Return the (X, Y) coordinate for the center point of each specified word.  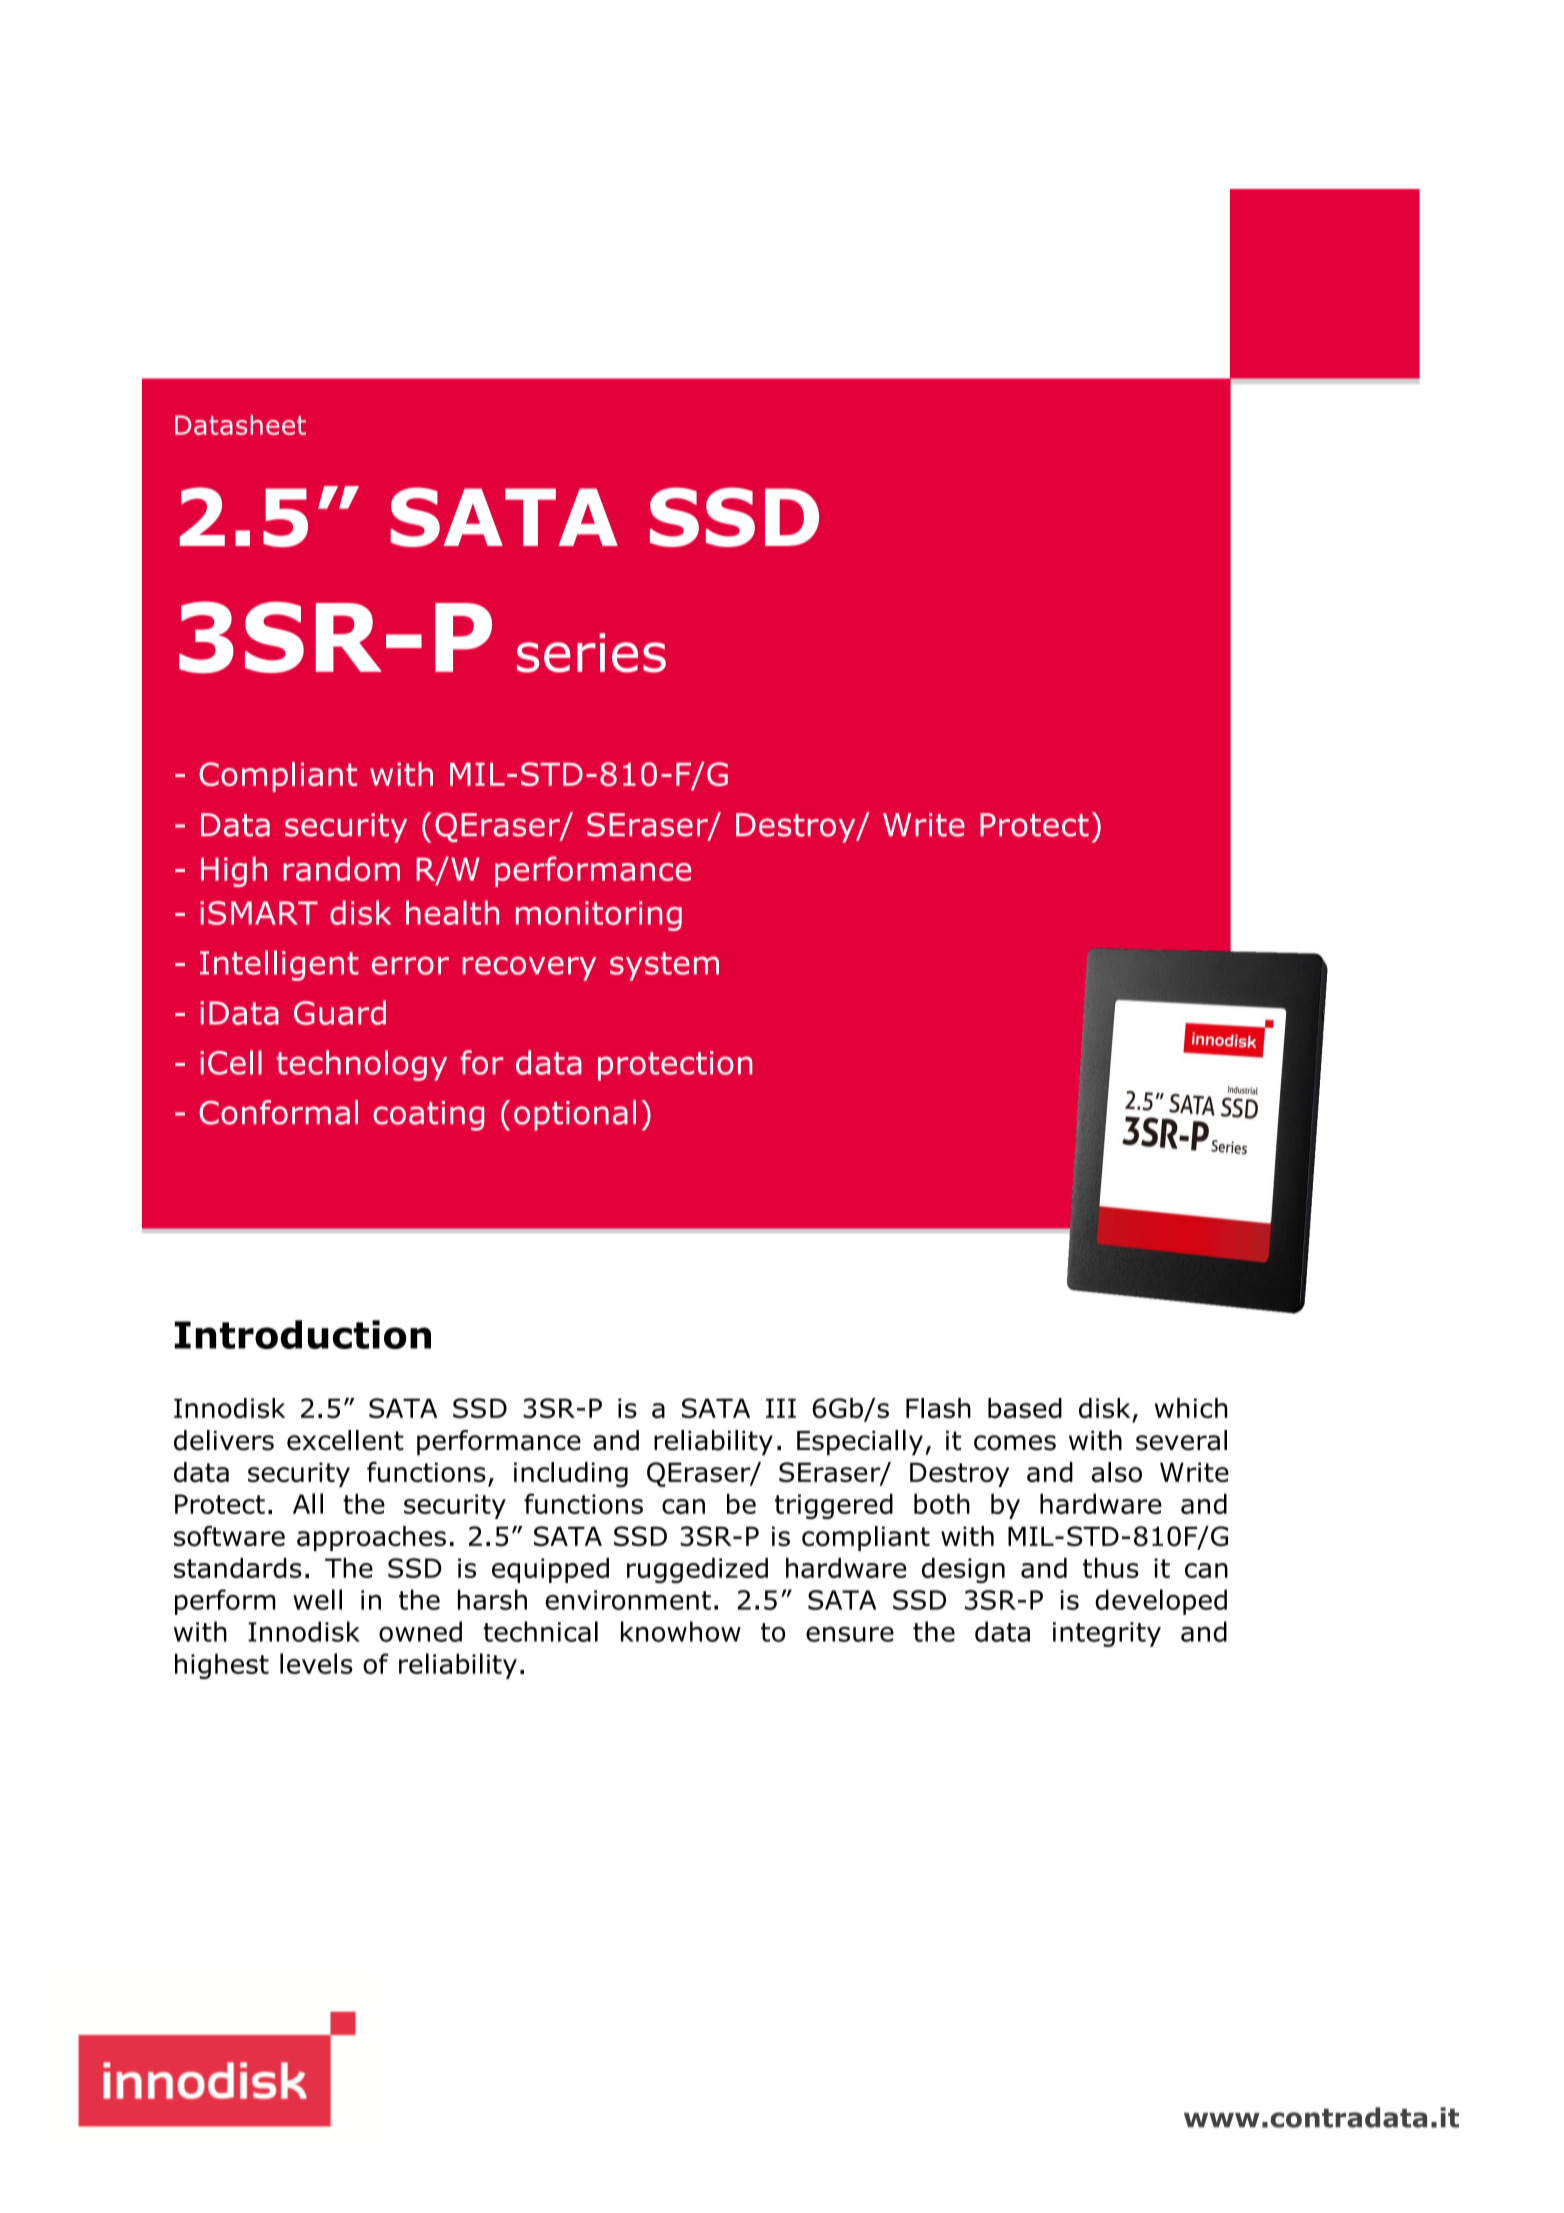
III (781, 1408)
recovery (529, 968)
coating (428, 1116)
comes (1015, 1443)
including (571, 1475)
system (664, 966)
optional (575, 1115)
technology (361, 1065)
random (341, 869)
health (452, 912)
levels (316, 1663)
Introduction (303, 1334)
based (1025, 1408)
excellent (345, 1440)
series (591, 653)
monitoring (599, 916)
